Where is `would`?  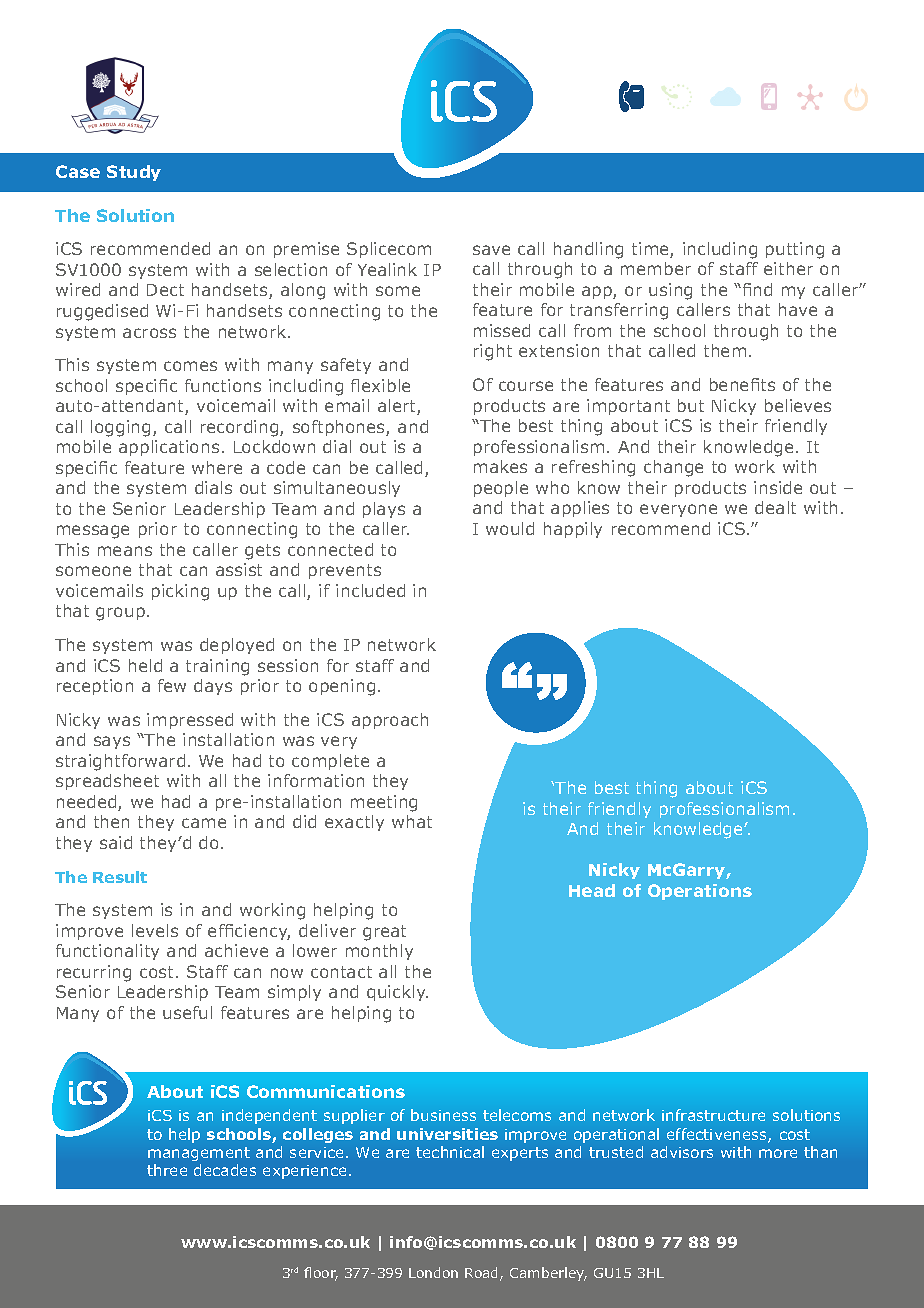
would is located at coordinates (510, 528).
